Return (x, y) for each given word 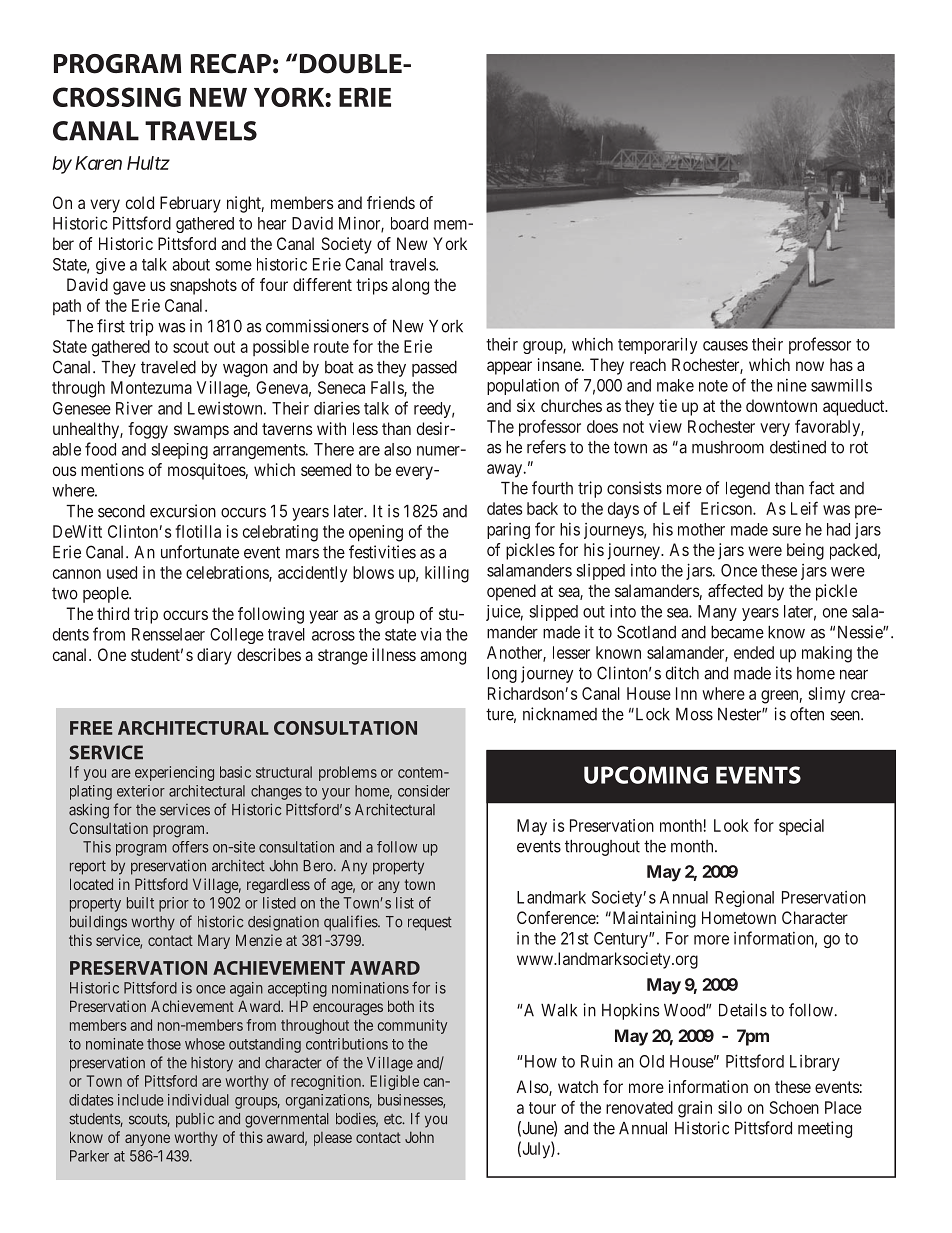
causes (725, 346)
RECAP (231, 64)
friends (391, 202)
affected (735, 590)
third (113, 613)
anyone (147, 1140)
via (431, 634)
